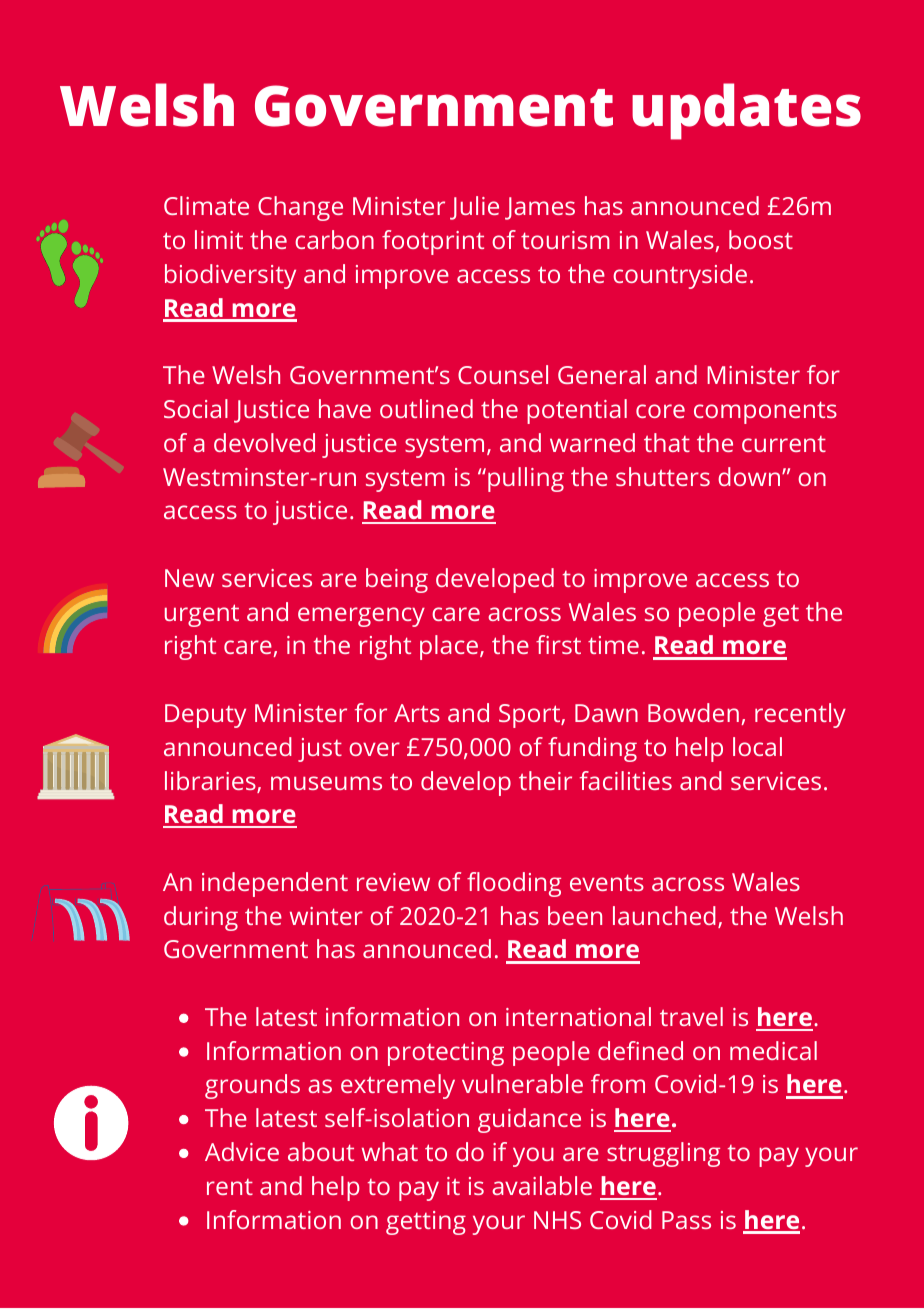 The width and height of the screenshot is (924, 1309). What do you see at coordinates (242, 1151) in the screenshot?
I see `Advice` at bounding box center [242, 1151].
